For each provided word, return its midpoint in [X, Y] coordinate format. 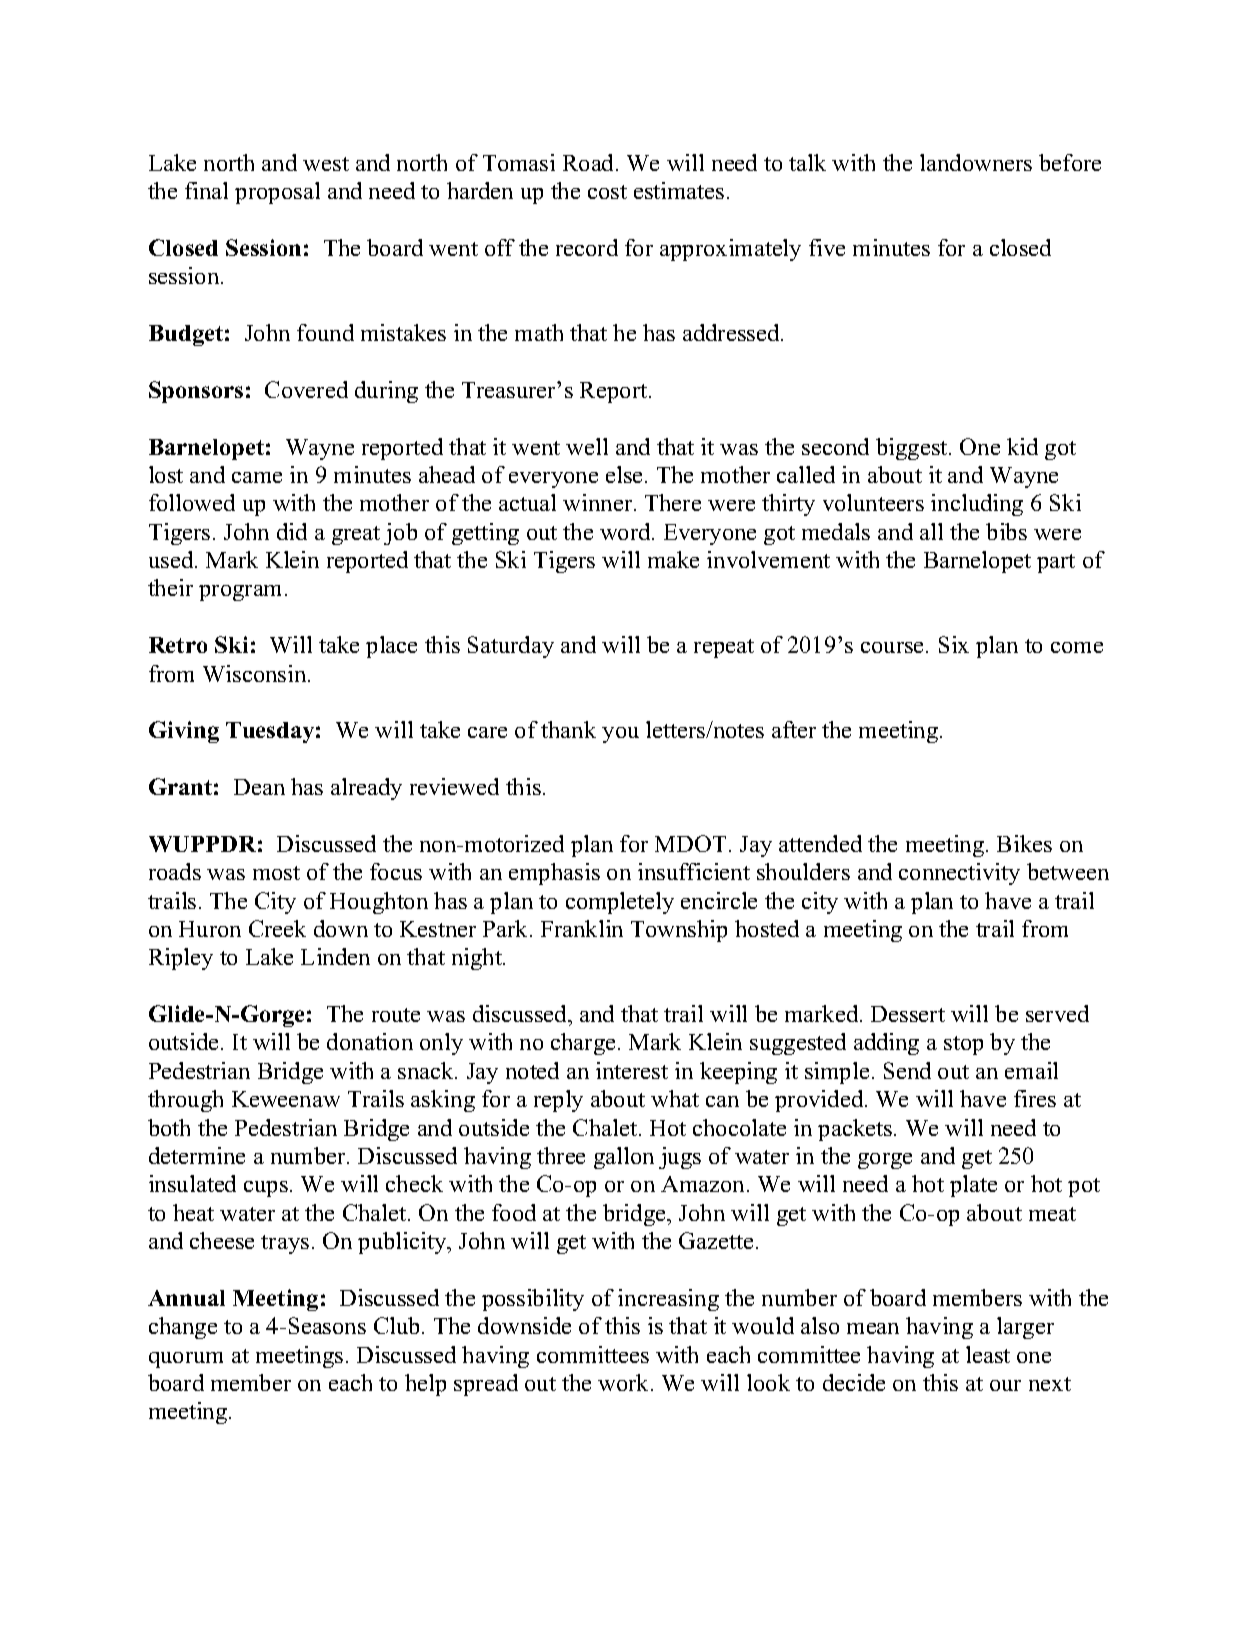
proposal [277, 193]
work [625, 1382]
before [1070, 162]
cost [607, 192]
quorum [186, 1360]
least [988, 1354]
